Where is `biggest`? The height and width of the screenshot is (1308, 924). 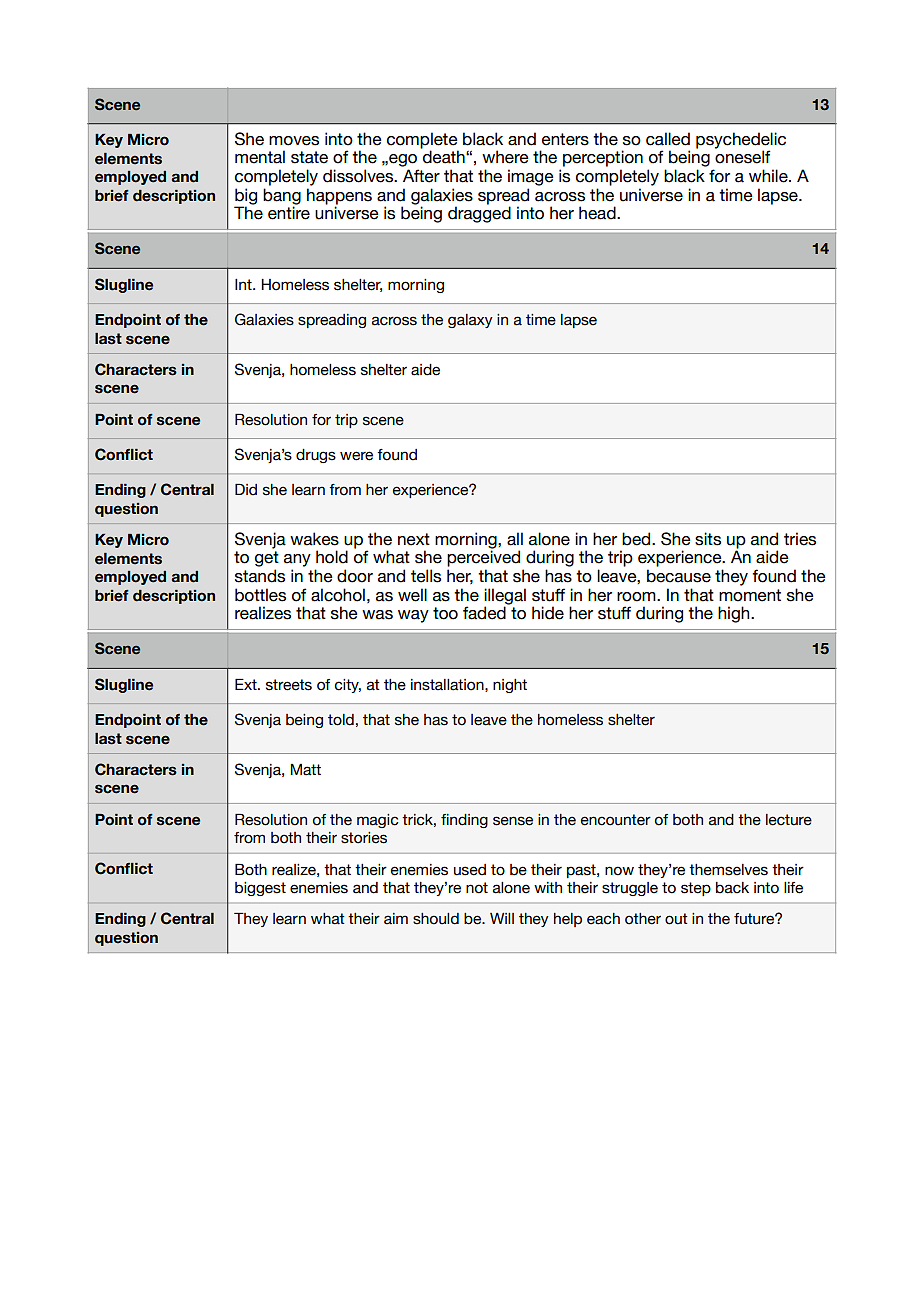
biggest is located at coordinates (260, 889).
